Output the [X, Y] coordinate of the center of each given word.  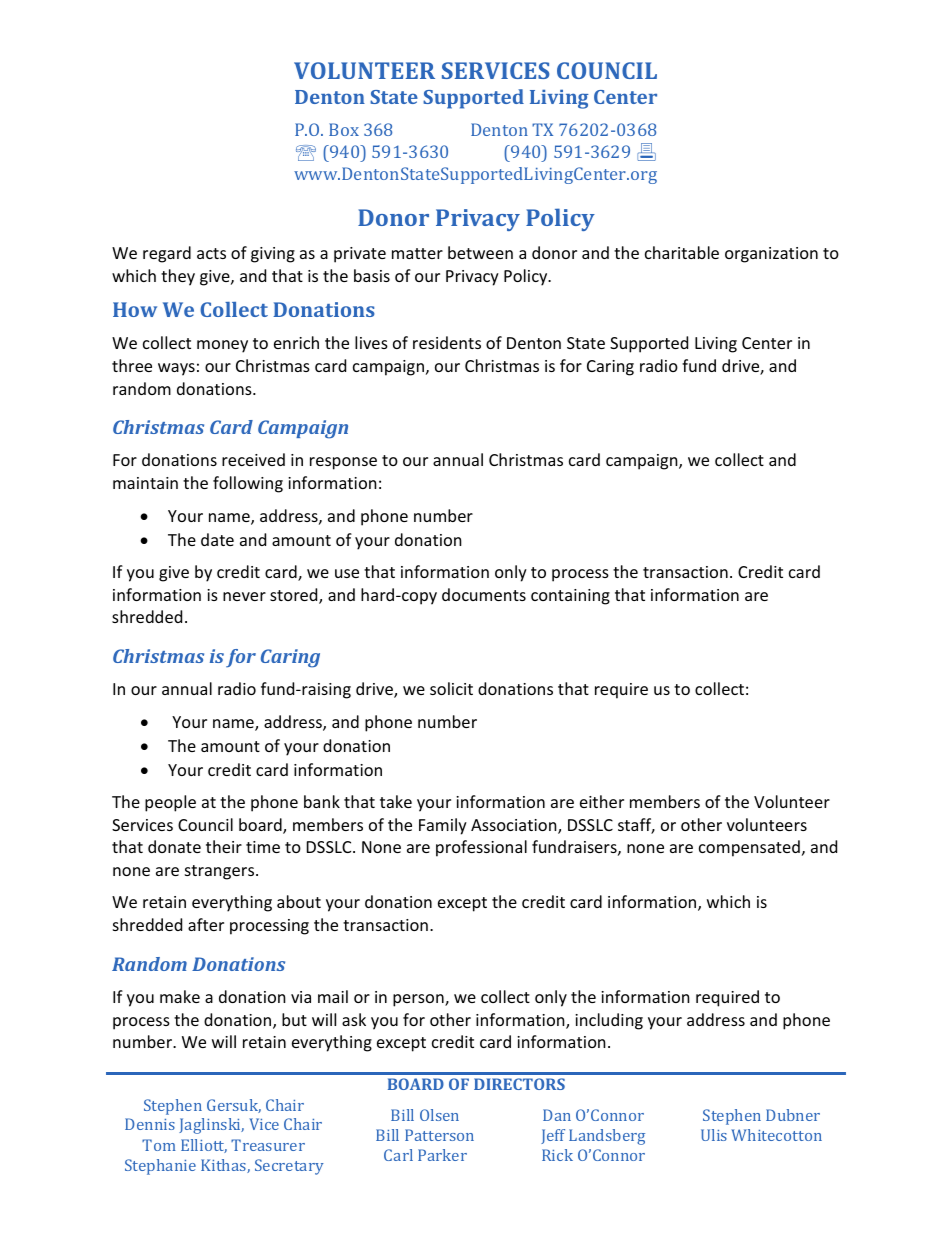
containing [570, 597]
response [343, 463]
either [602, 801]
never [244, 596]
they [178, 277]
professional [481, 848]
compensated [749, 848]
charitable [682, 252]
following [248, 484]
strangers [221, 872]
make [180, 996]
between [480, 252]
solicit [451, 688]
